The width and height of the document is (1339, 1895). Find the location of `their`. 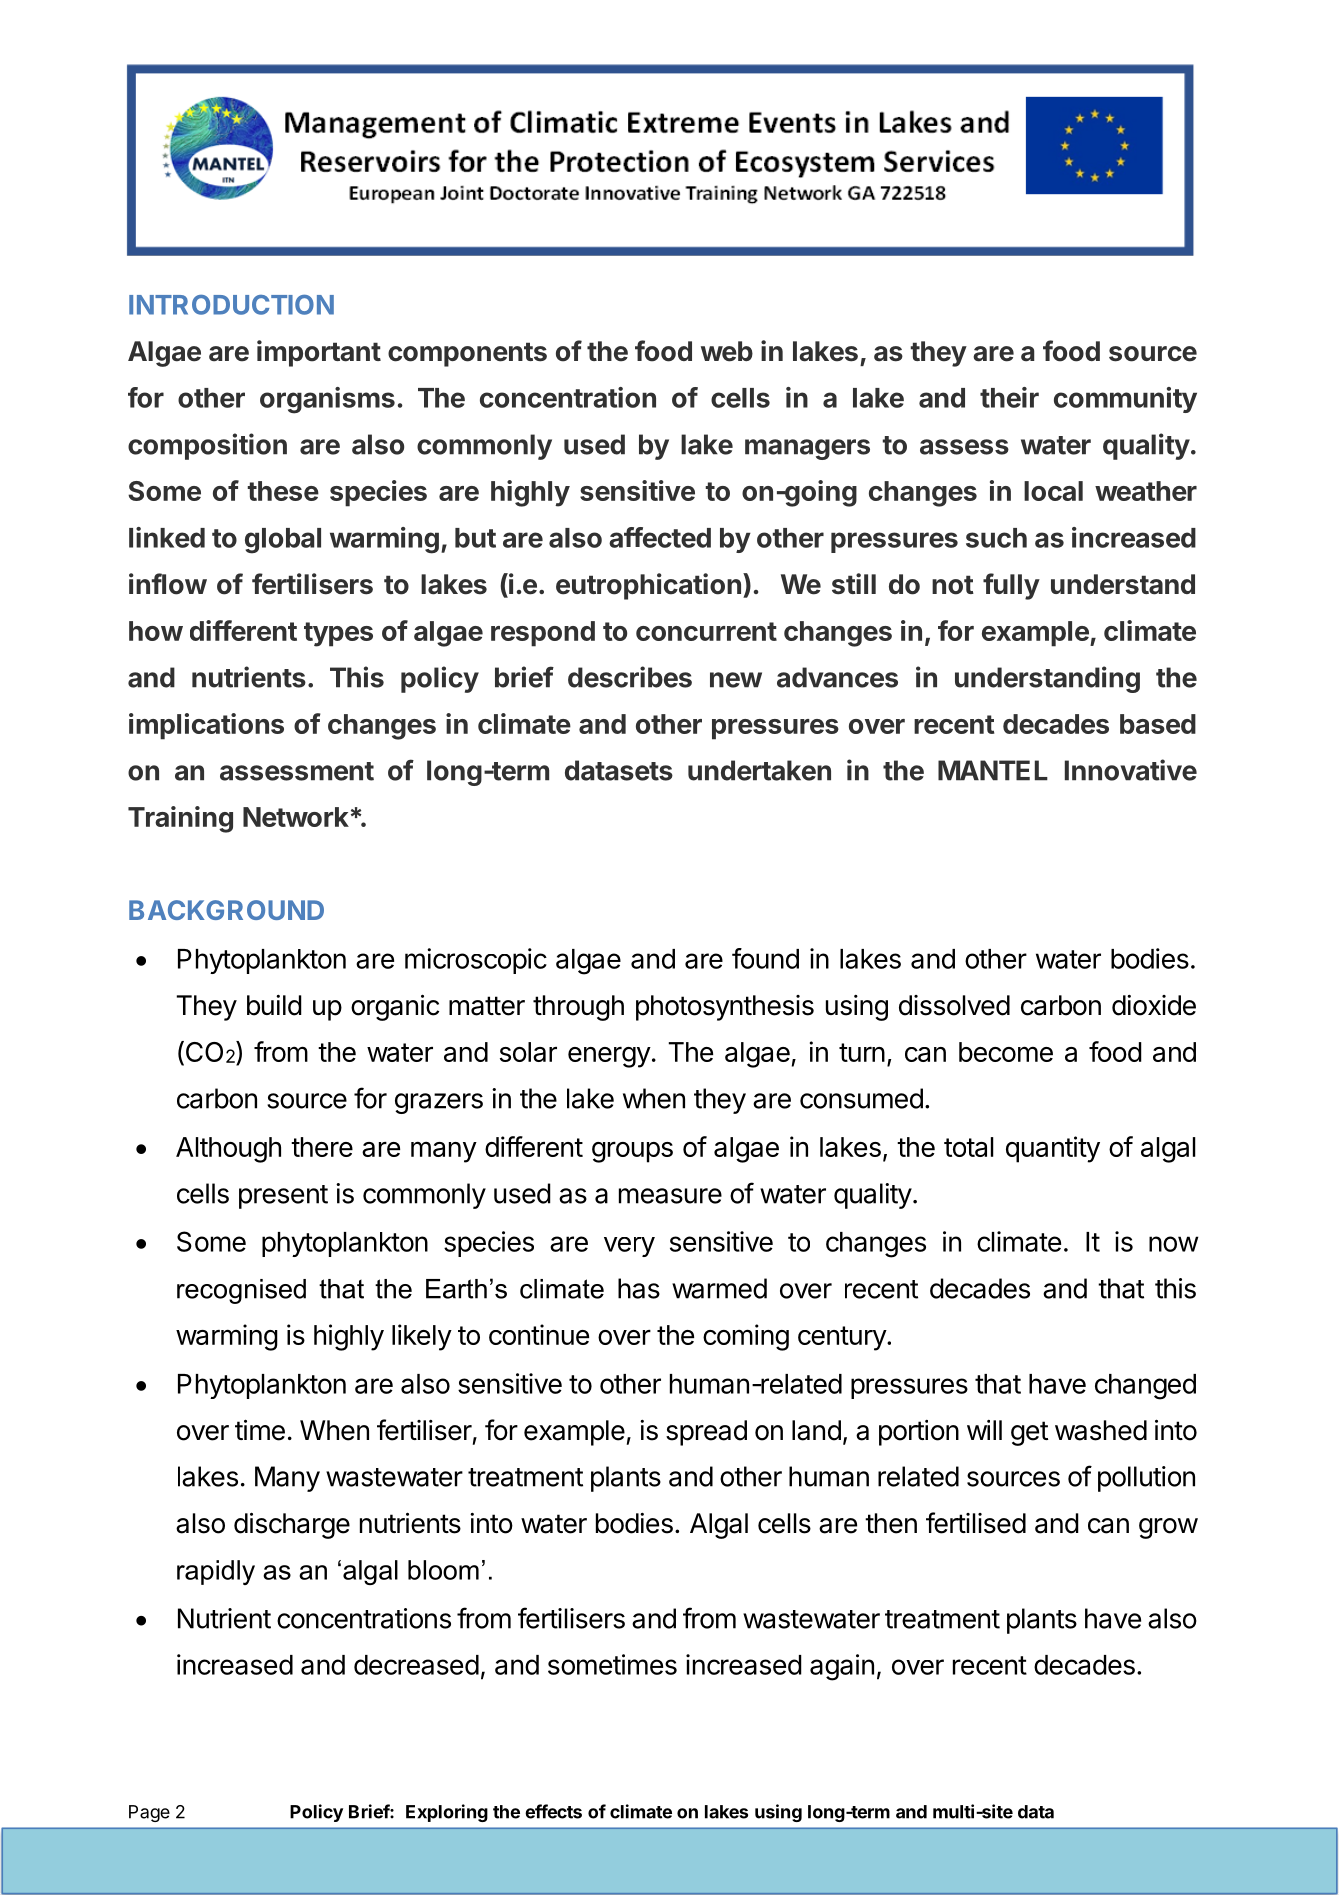

their is located at coordinates (1009, 397).
